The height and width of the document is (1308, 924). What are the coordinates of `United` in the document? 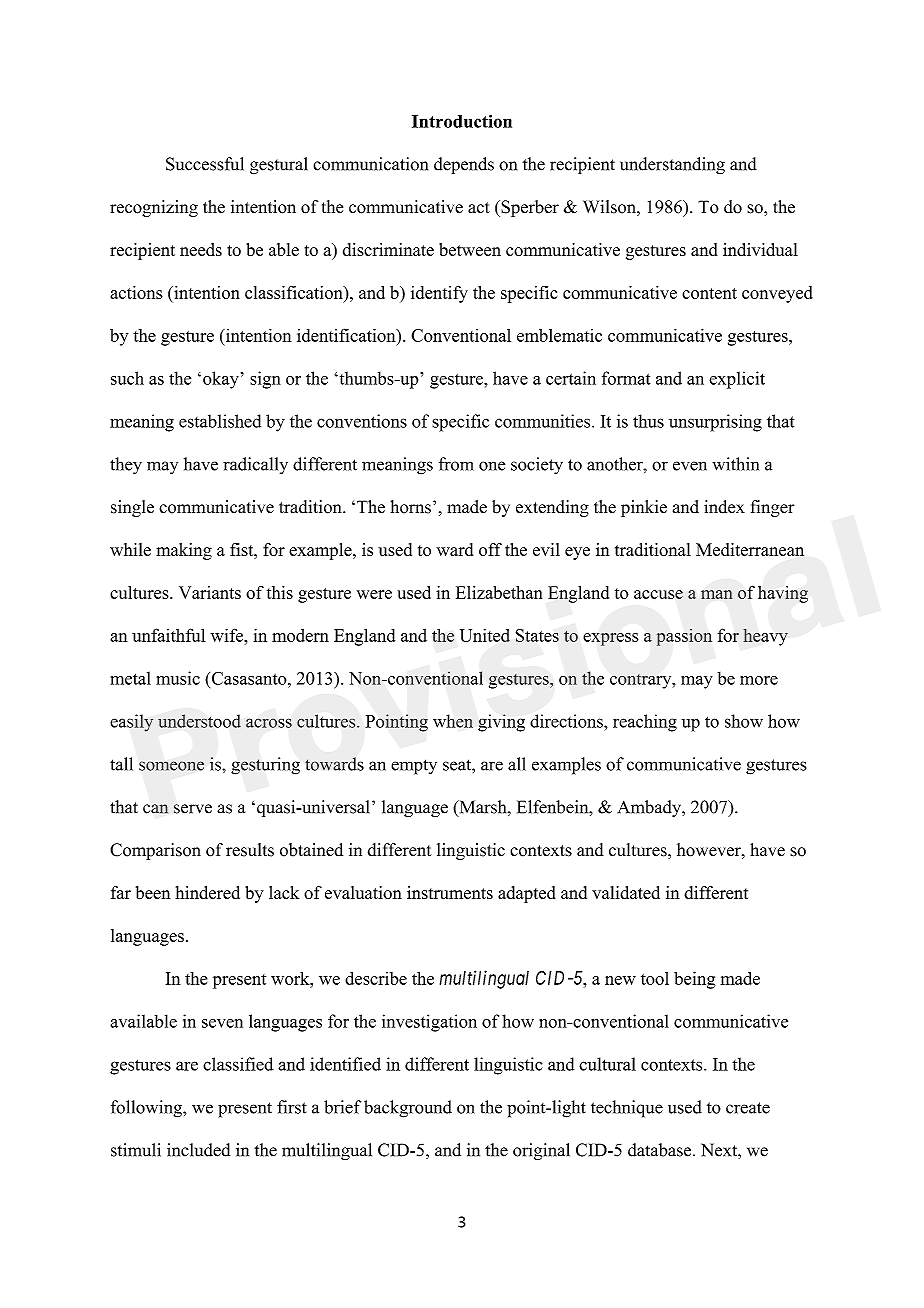 It's located at (485, 635).
